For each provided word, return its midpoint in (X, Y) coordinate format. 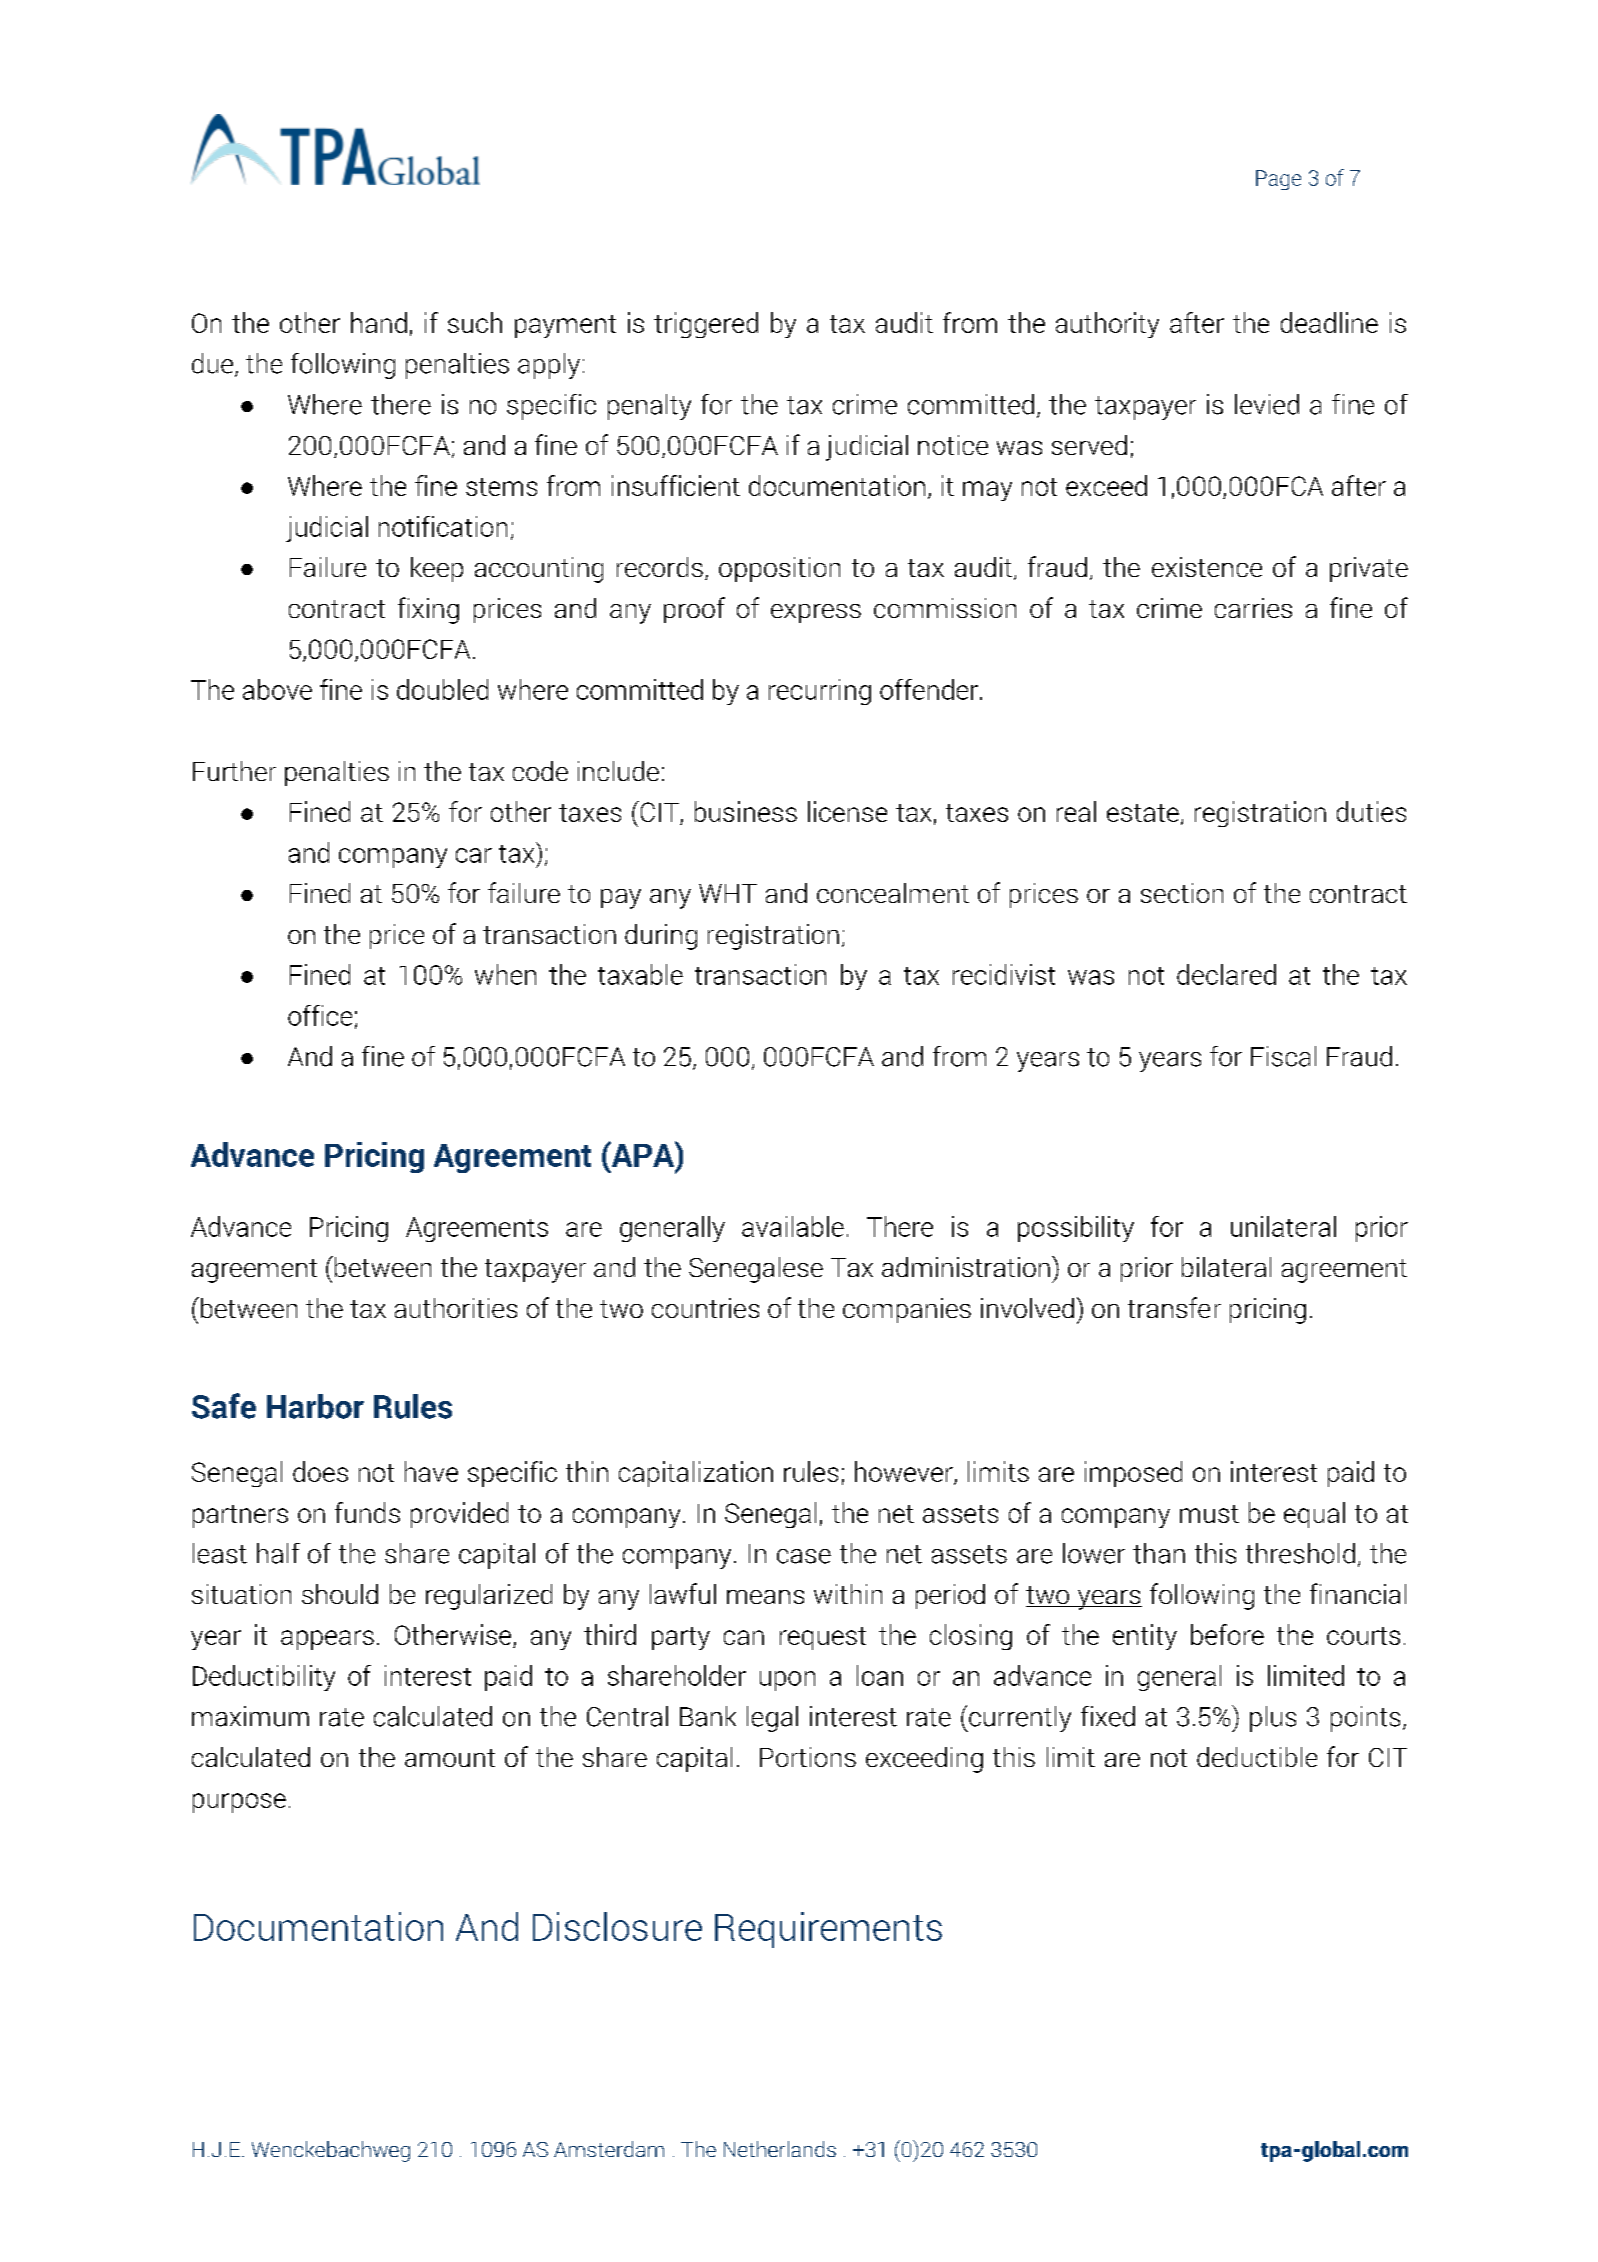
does (320, 1471)
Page (1278, 180)
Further (234, 771)
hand (379, 322)
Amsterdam (609, 2149)
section (1182, 893)
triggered (706, 325)
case (804, 1556)
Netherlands (780, 2149)
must (1209, 1514)
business (746, 811)
